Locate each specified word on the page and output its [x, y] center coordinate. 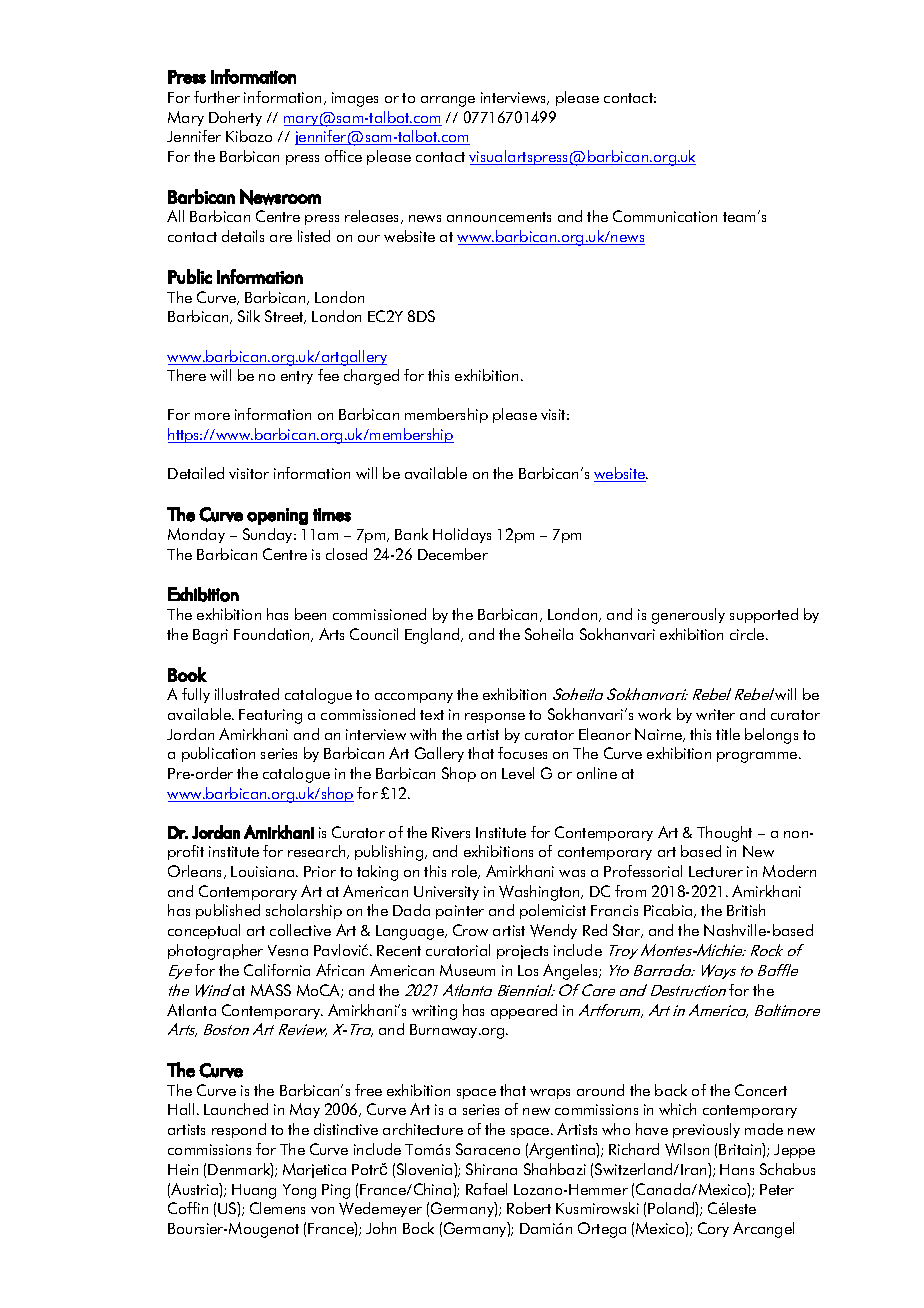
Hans [737, 1169]
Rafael [486, 1189]
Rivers [451, 832]
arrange [448, 101]
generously [688, 616]
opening [277, 516]
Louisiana [264, 871]
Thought [724, 834]
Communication [665, 216]
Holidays [462, 535]
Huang [254, 1191]
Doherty [235, 118]
